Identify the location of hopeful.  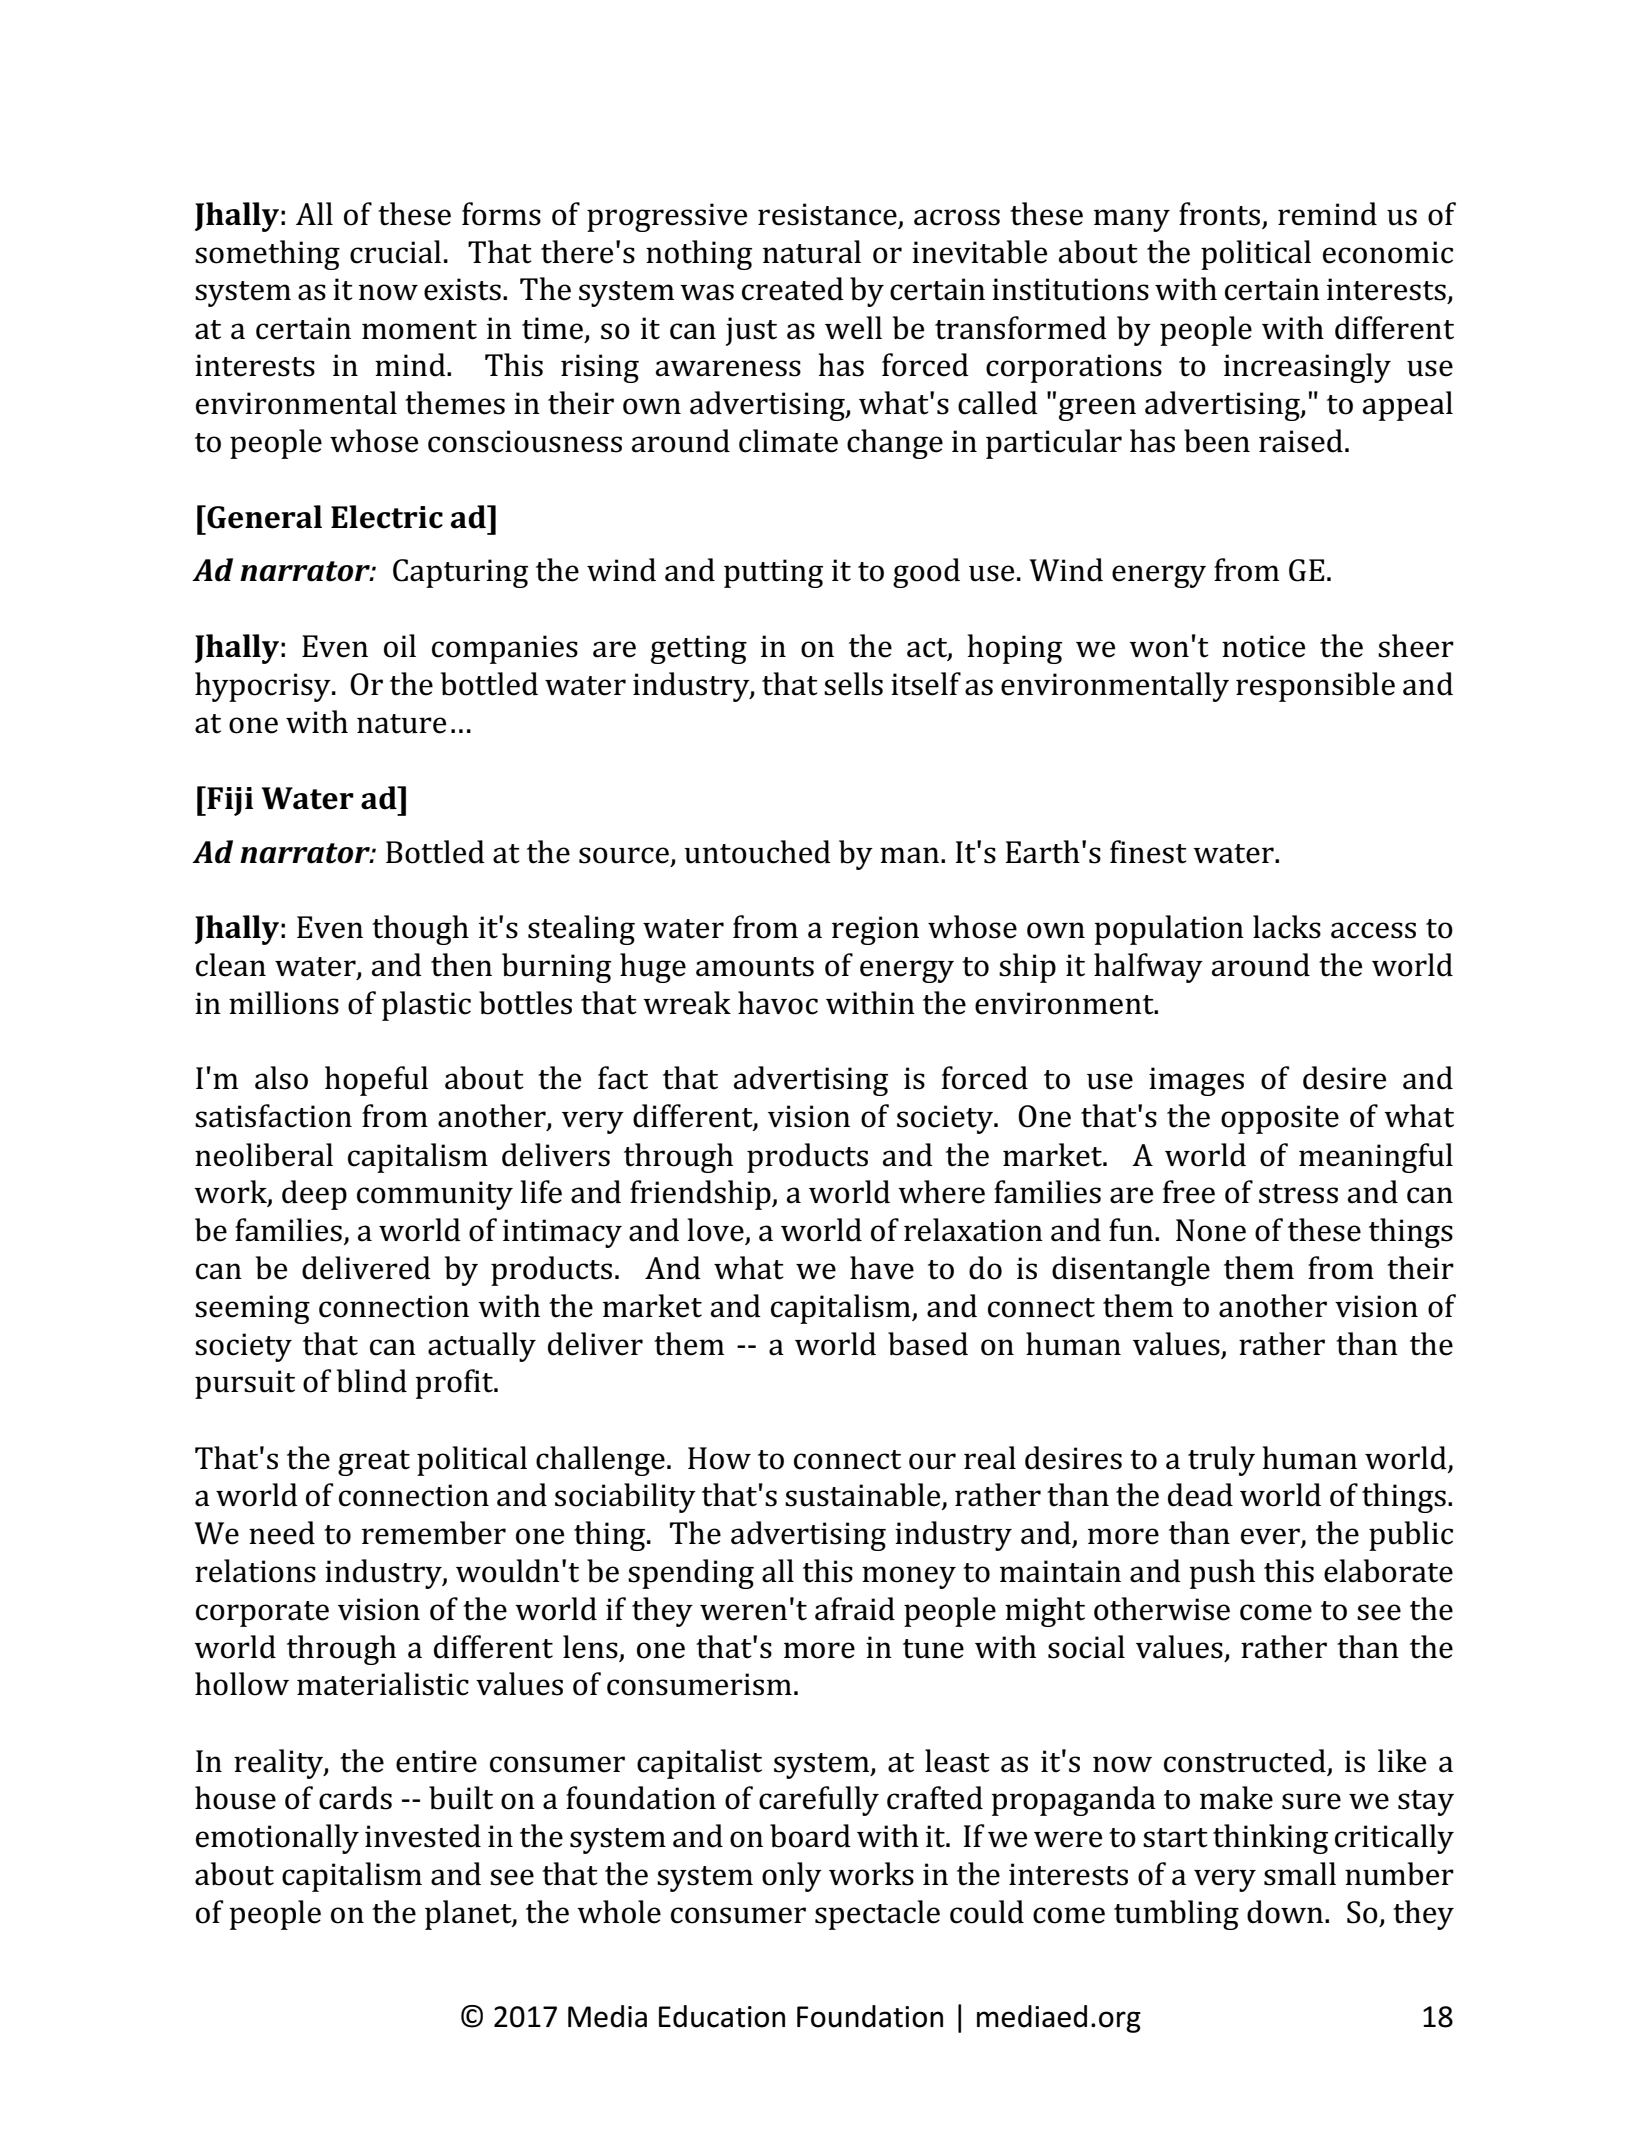
(376, 1081).
